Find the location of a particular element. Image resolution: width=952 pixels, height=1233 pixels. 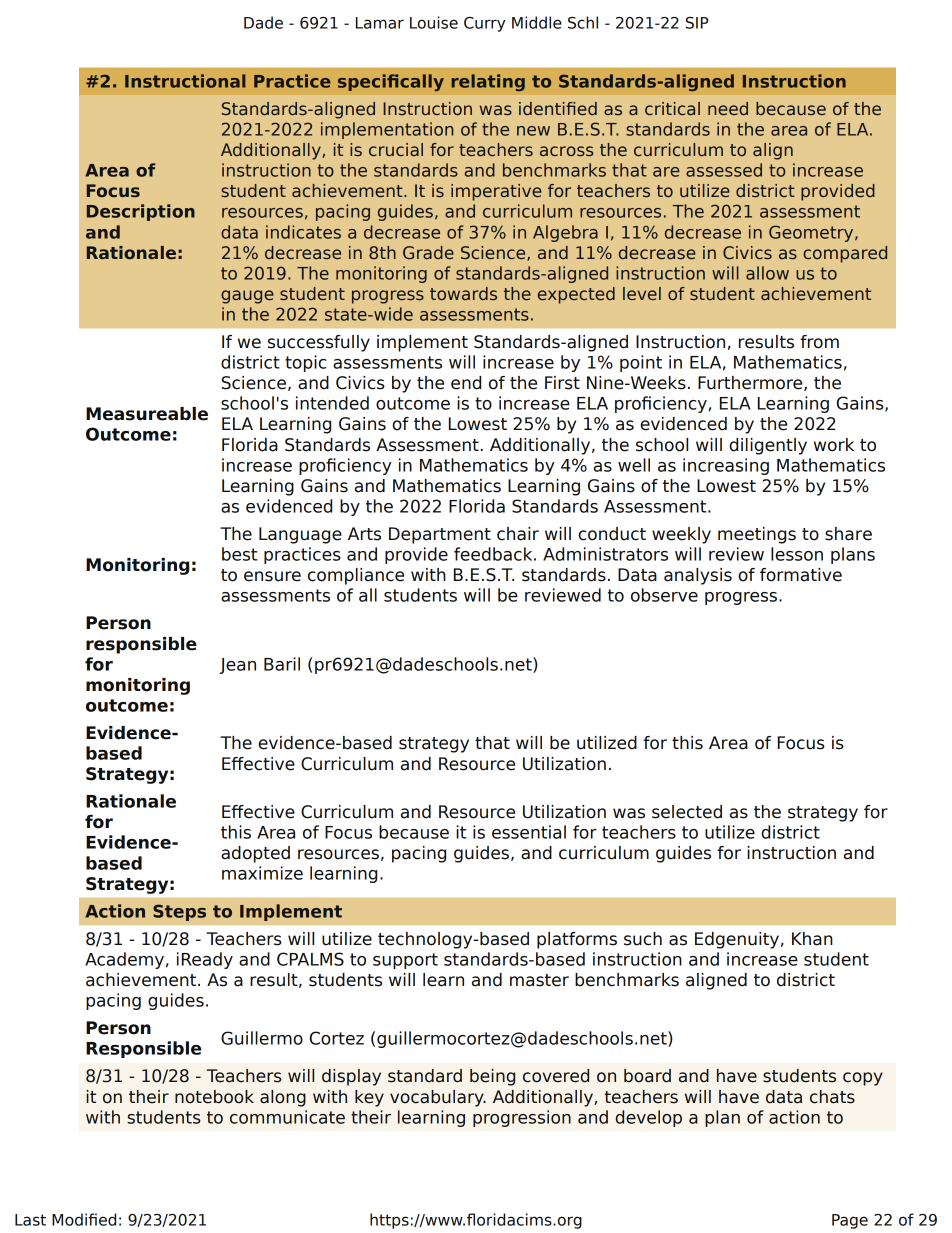

intended is located at coordinates (332, 403).
